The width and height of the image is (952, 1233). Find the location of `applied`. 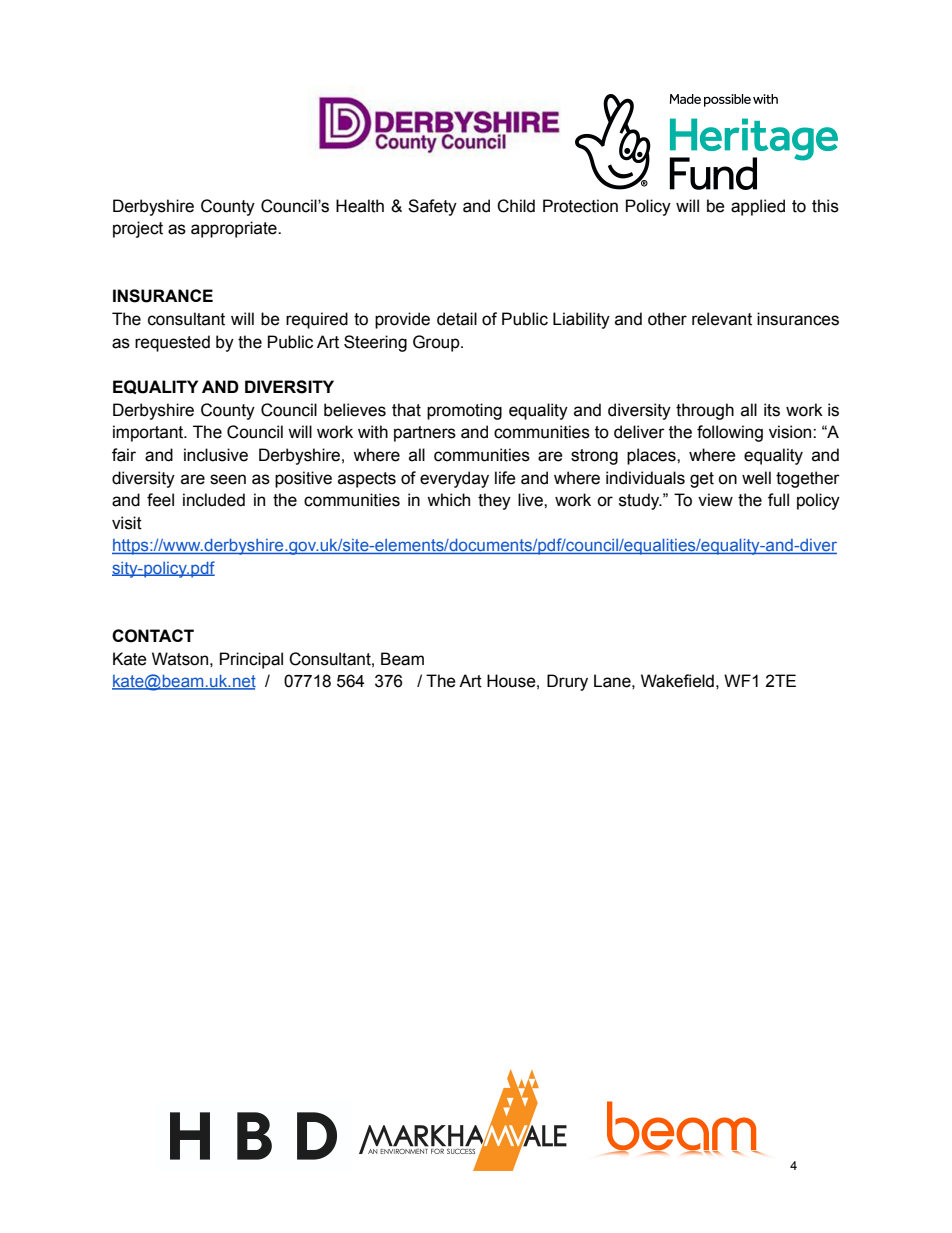

applied is located at coordinates (758, 207).
